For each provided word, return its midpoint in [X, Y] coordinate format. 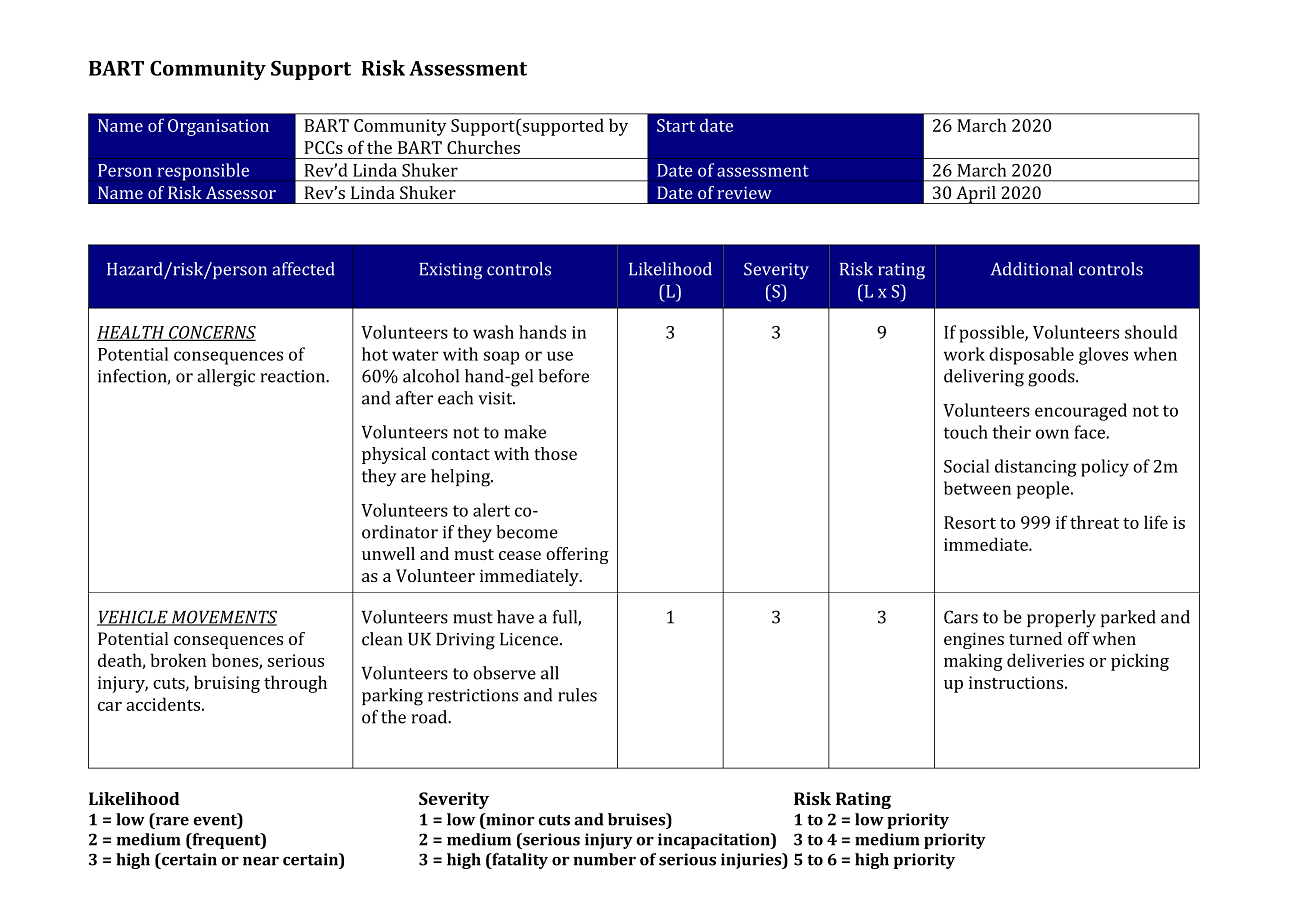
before [563, 376]
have [515, 617]
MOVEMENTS [223, 618]
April [976, 195]
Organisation [218, 127]
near [261, 861]
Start [676, 125]
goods [1052, 378]
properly [1061, 619]
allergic [226, 378]
